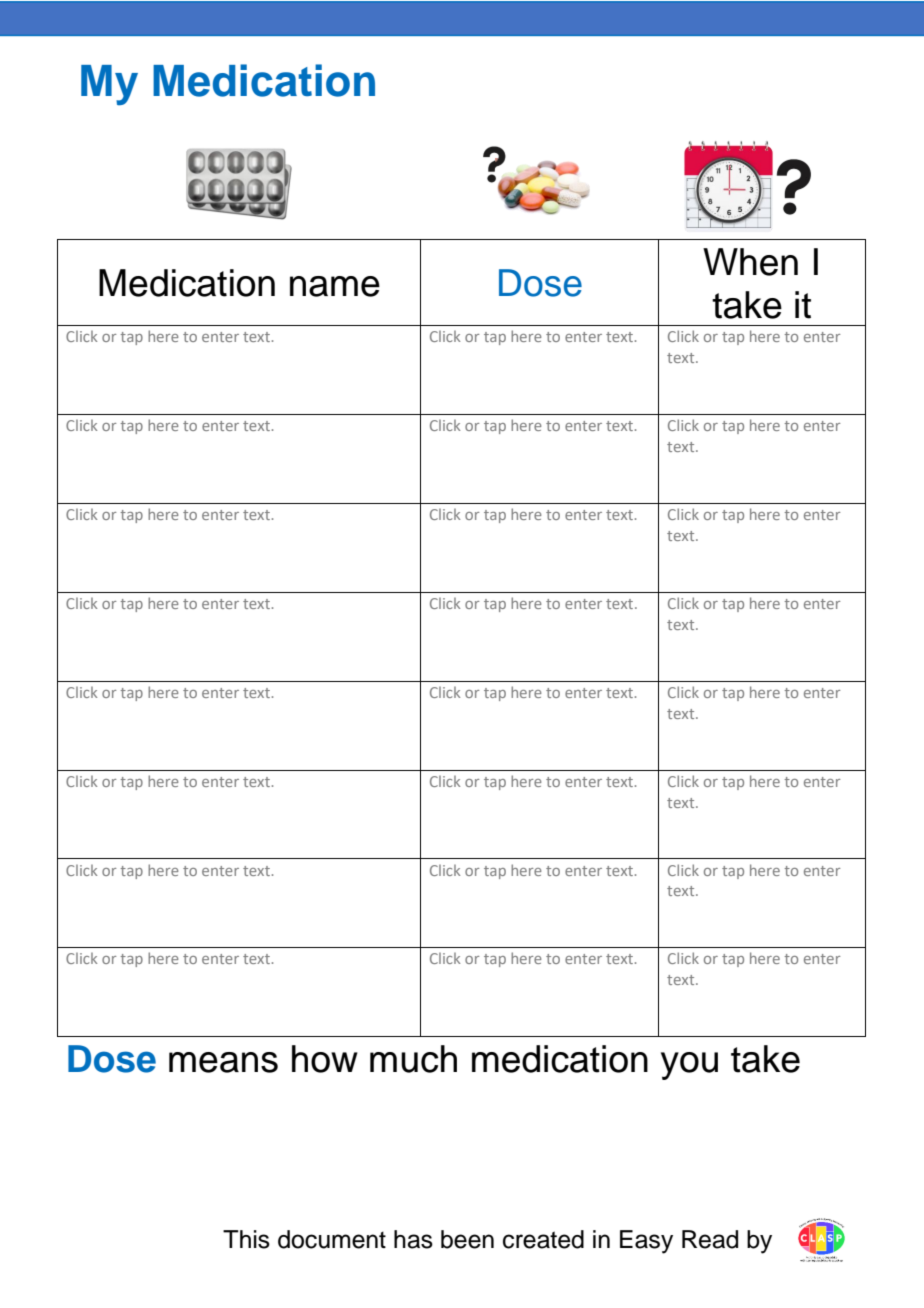  What do you see at coordinates (710, 1239) in the image?
I see `Read` at bounding box center [710, 1239].
